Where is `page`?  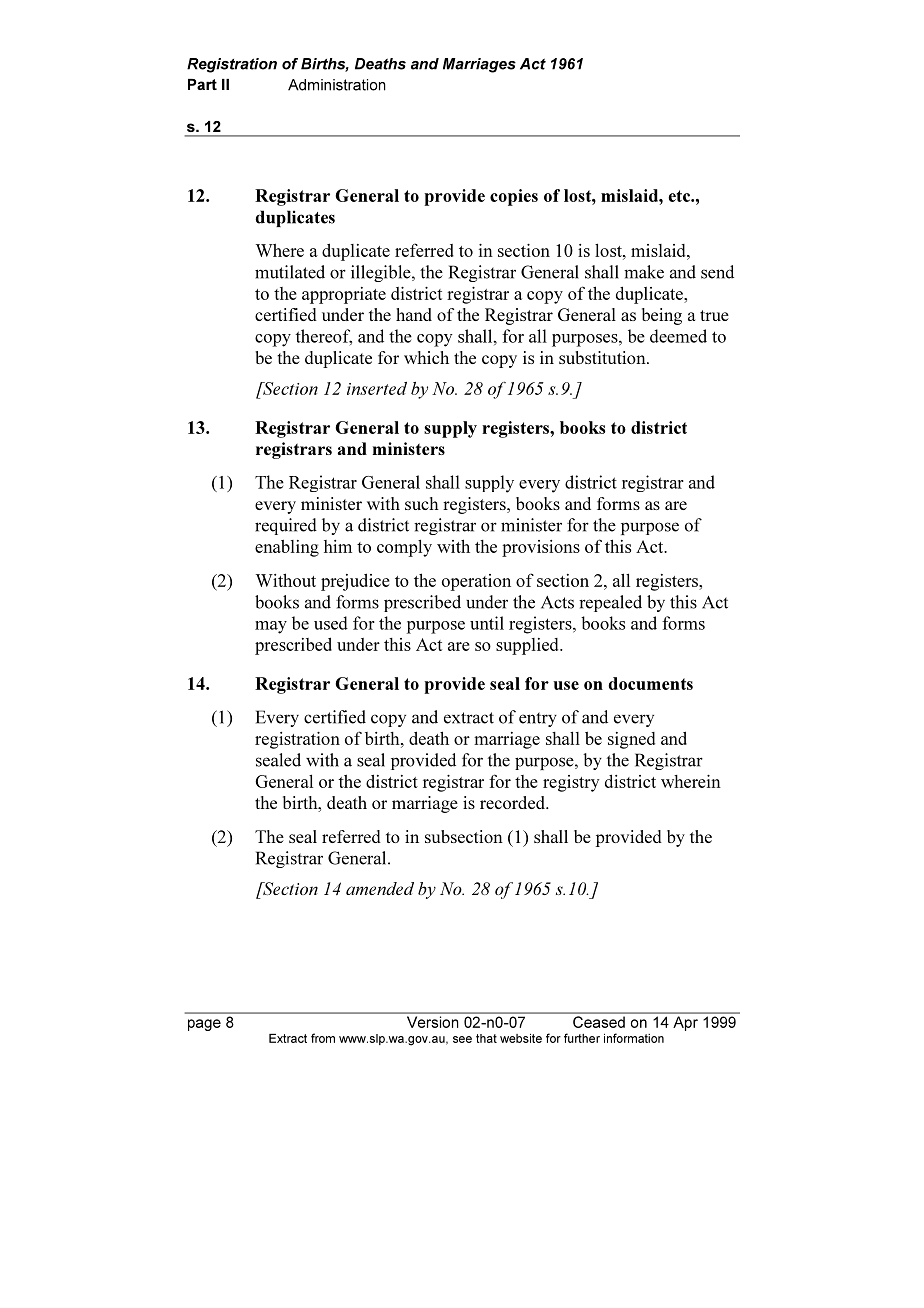 page is located at coordinates (204, 1025).
